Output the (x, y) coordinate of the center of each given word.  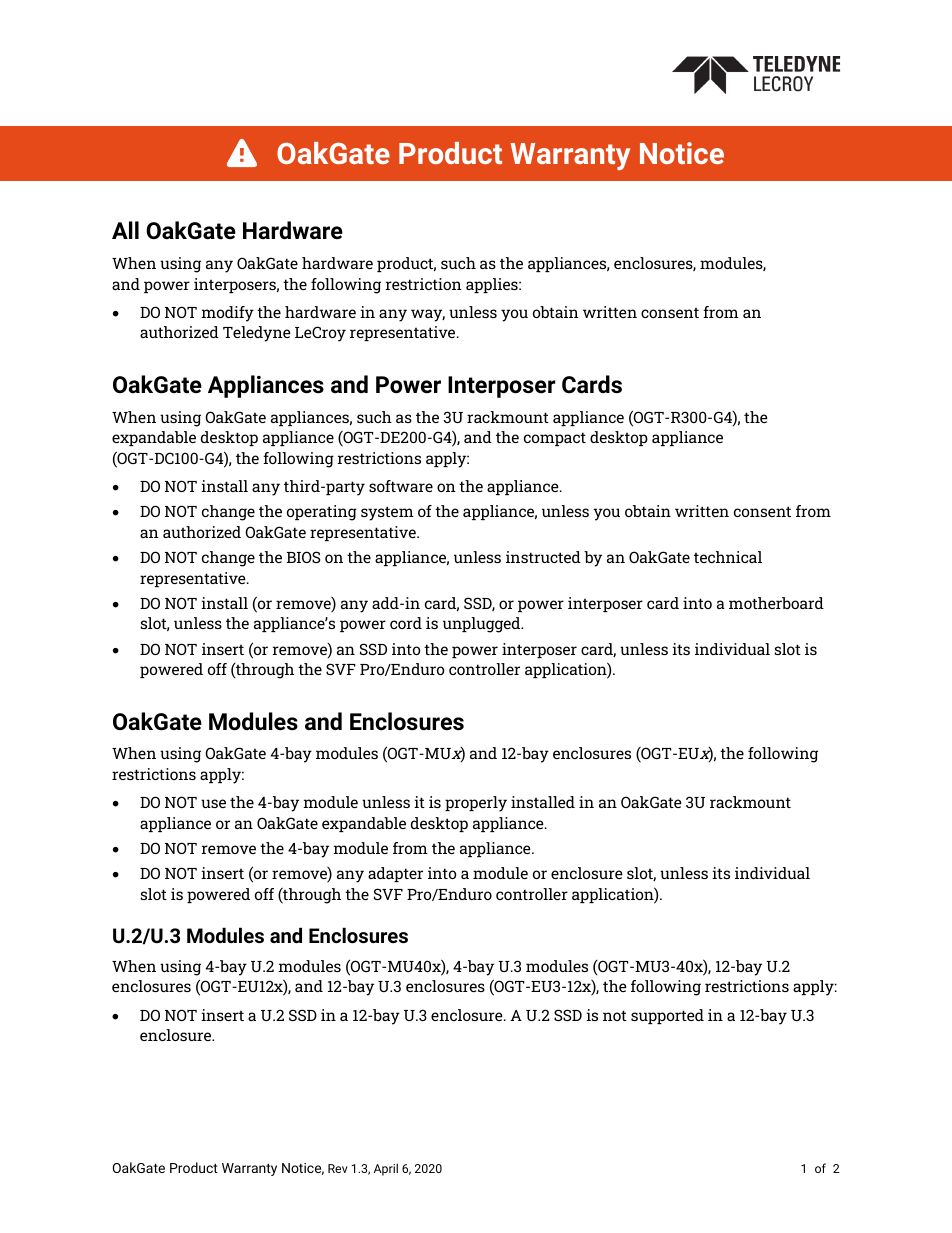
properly (476, 804)
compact (555, 439)
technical (728, 557)
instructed (543, 557)
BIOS (304, 557)
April (386, 1169)
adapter (395, 874)
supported (667, 1016)
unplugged (483, 625)
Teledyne (257, 334)
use (213, 803)
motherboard (776, 603)
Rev (338, 1168)
